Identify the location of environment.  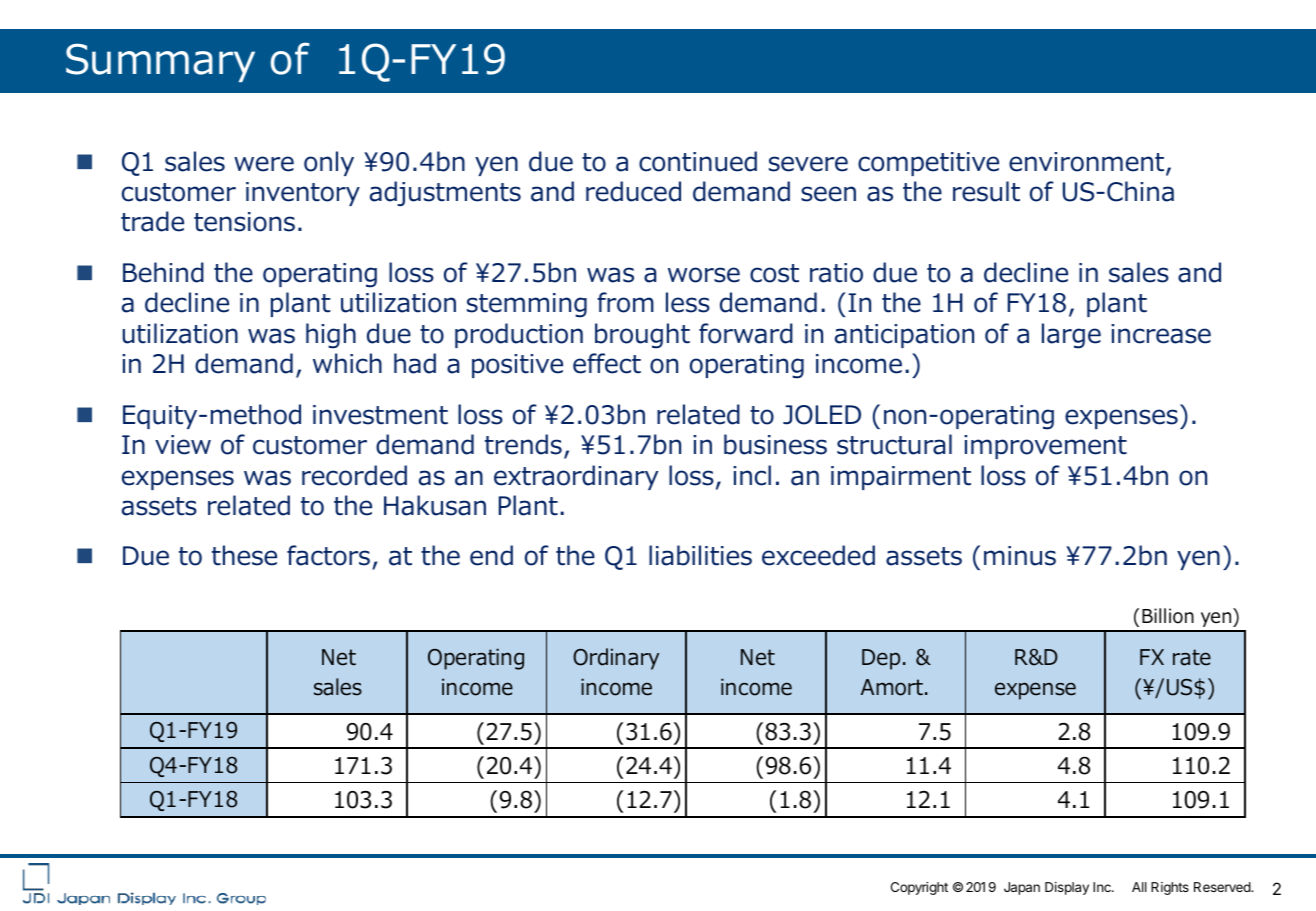
(1088, 163).
